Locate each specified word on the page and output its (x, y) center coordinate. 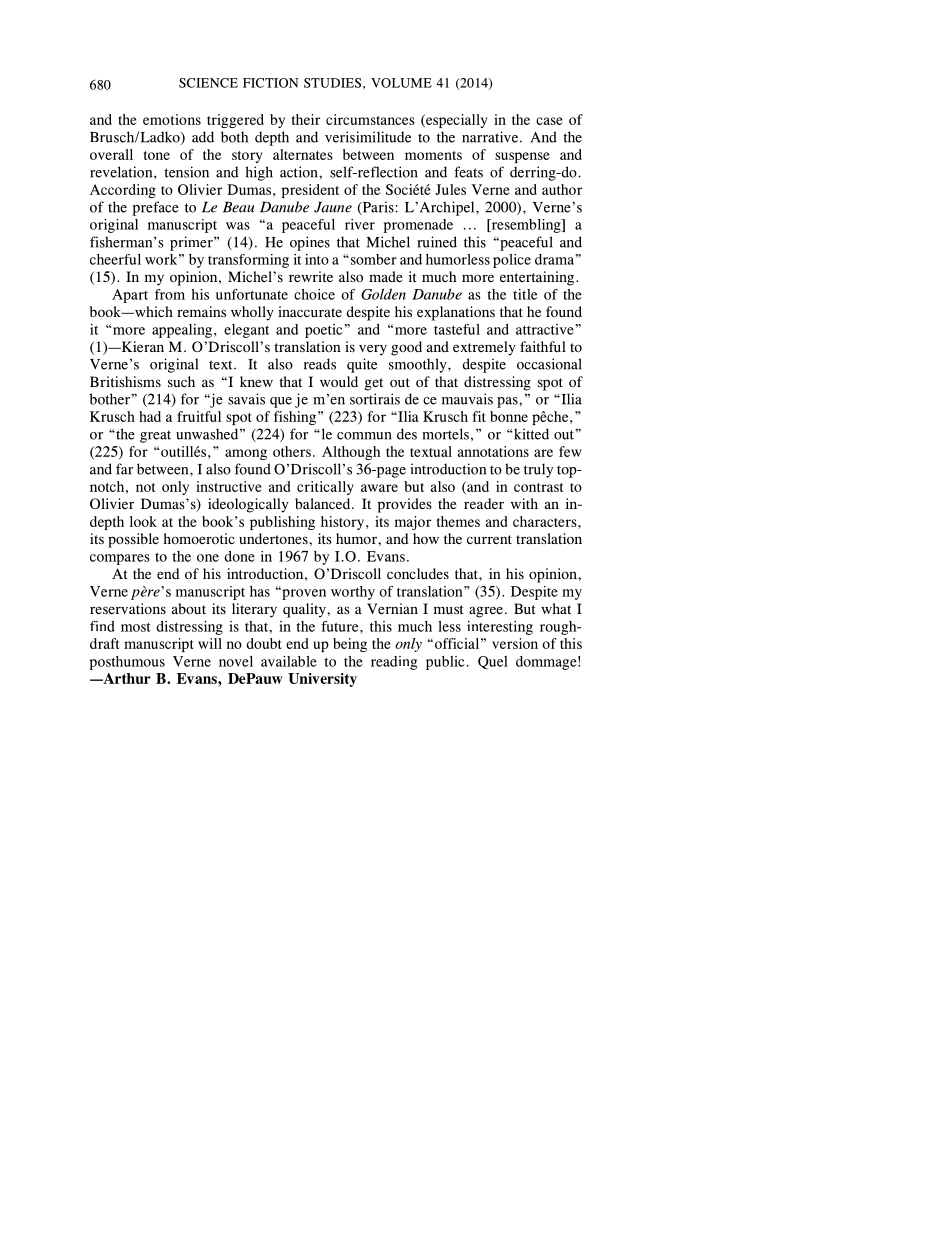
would (339, 381)
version (515, 643)
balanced (324, 503)
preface (155, 208)
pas (508, 402)
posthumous (127, 663)
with (524, 503)
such (181, 381)
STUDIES (332, 83)
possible (133, 540)
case (549, 121)
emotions (172, 119)
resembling (526, 226)
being (350, 645)
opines (310, 243)
